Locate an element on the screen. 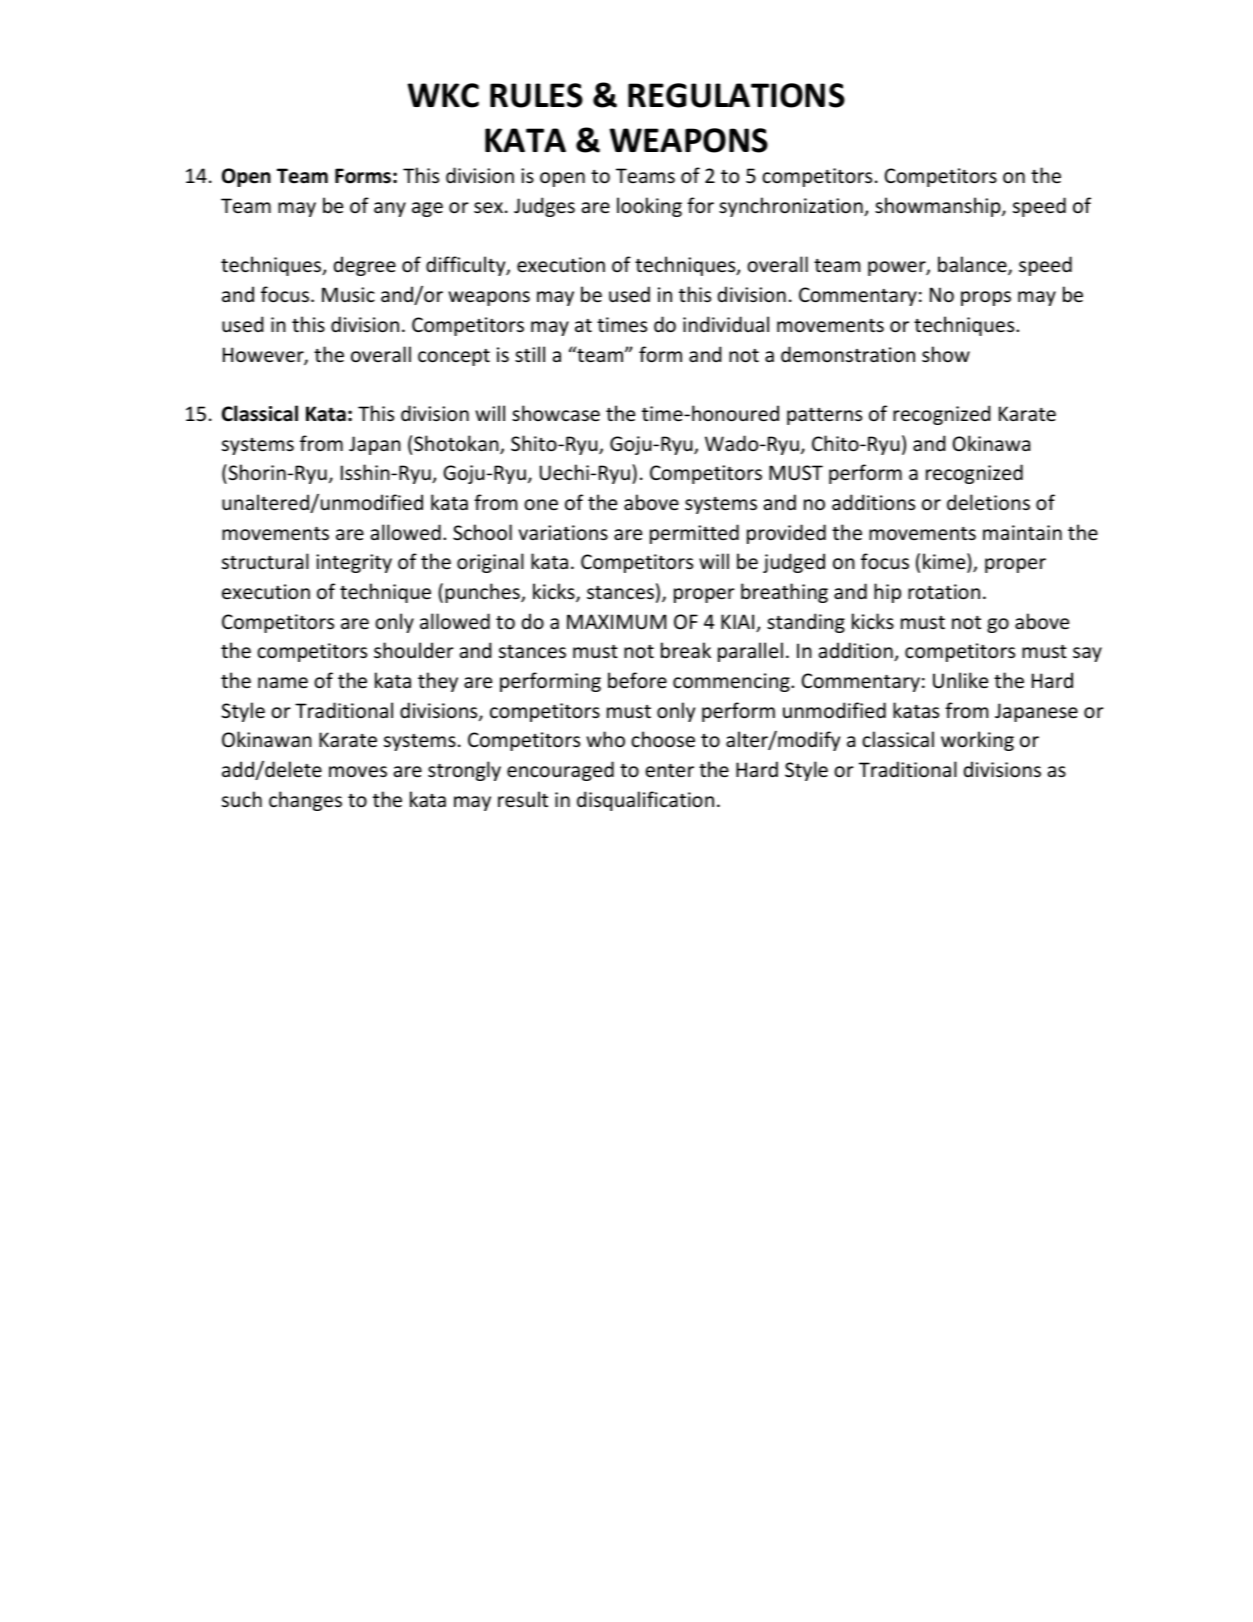  REGULATIONS is located at coordinates (736, 95).
